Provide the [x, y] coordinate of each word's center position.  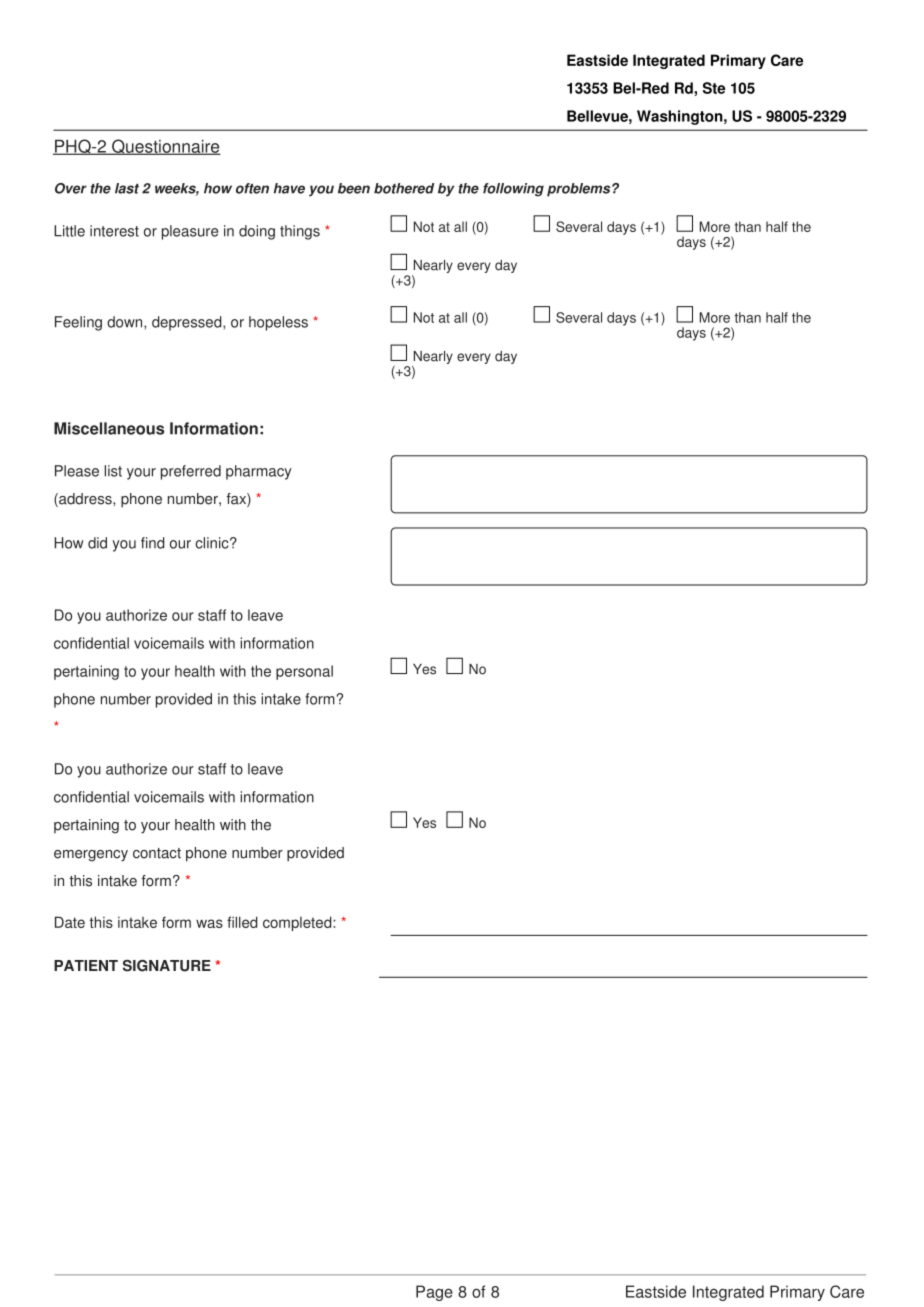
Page [434, 1293]
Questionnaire [165, 147]
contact [157, 853]
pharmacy [259, 472]
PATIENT [86, 965]
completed [298, 923]
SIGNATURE [167, 966]
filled [242, 922]
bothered [404, 188]
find [153, 543]
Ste [714, 88]
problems [580, 190]
